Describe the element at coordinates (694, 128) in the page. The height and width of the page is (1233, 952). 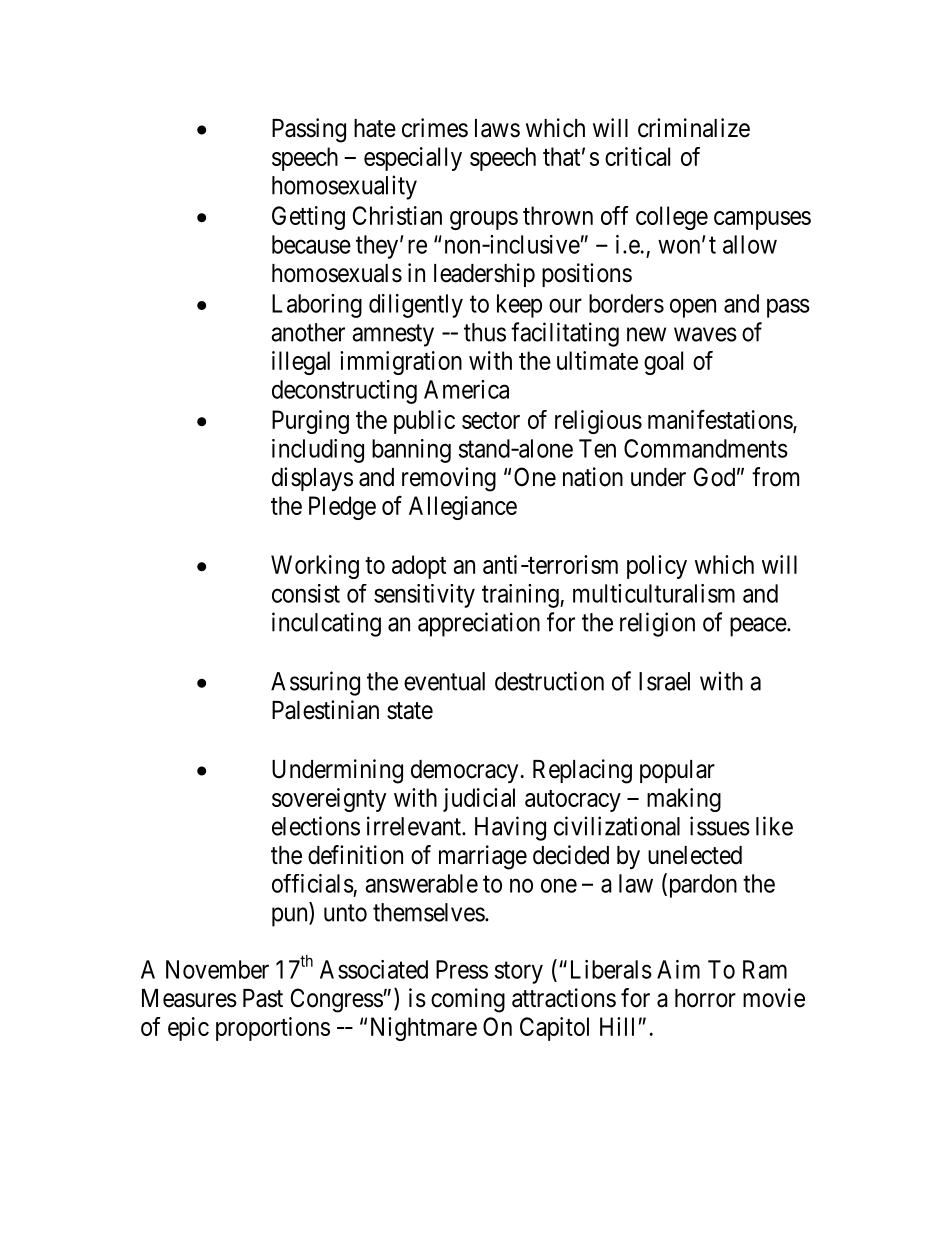
I see `criminalize` at that location.
